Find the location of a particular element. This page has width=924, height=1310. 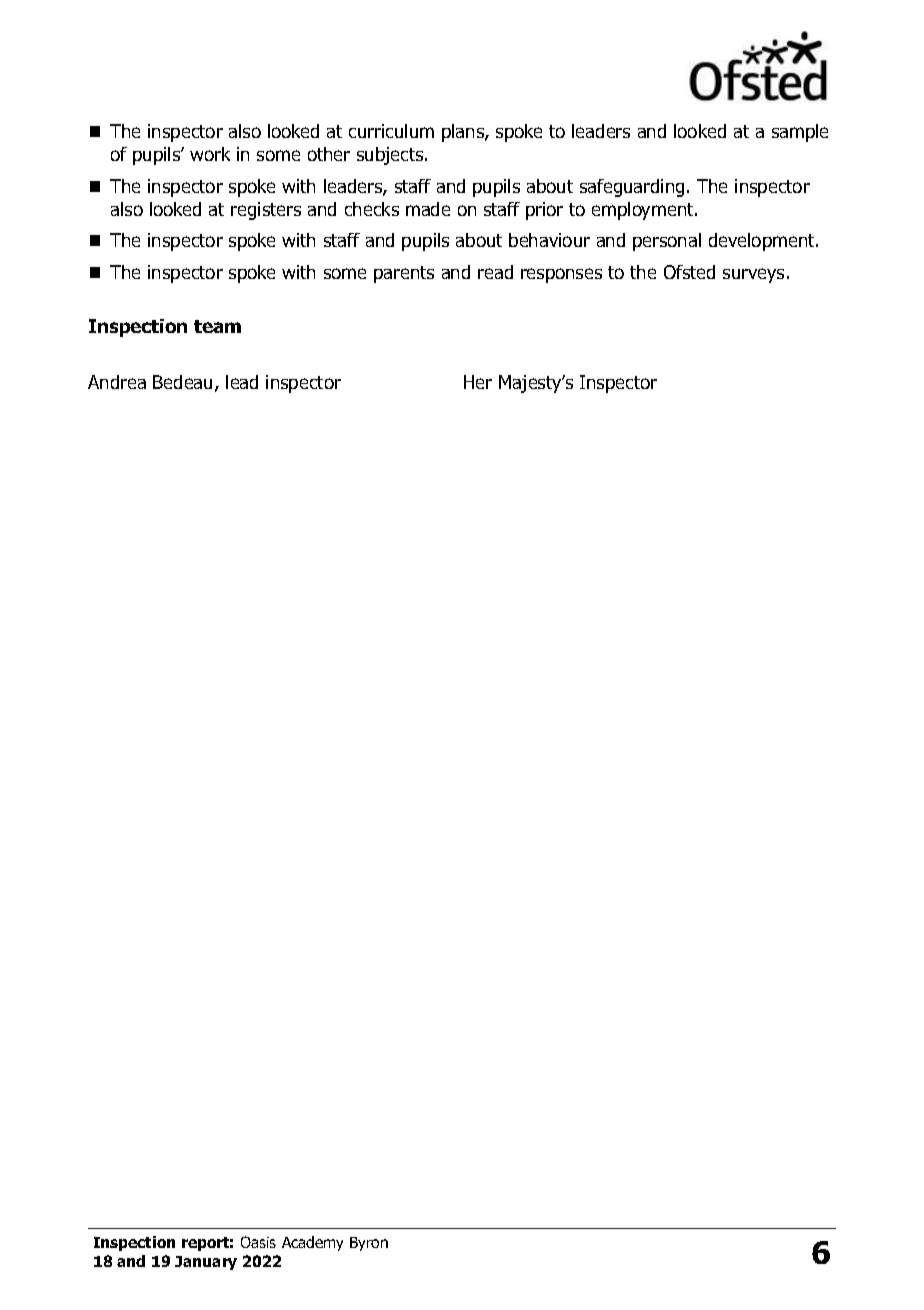

team is located at coordinates (217, 326).
